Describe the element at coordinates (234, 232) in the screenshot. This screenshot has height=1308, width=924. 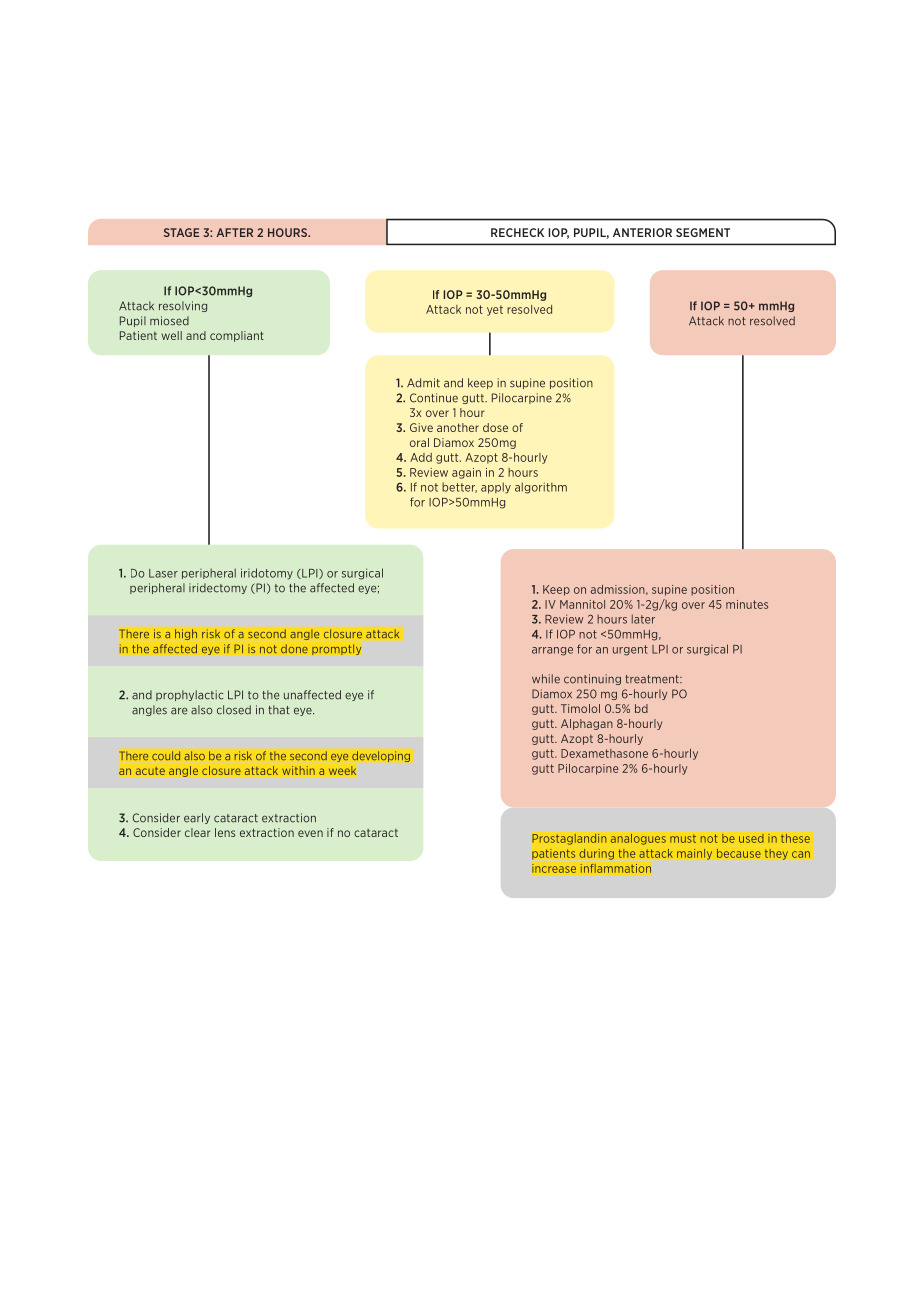
I see `AFTER` at that location.
